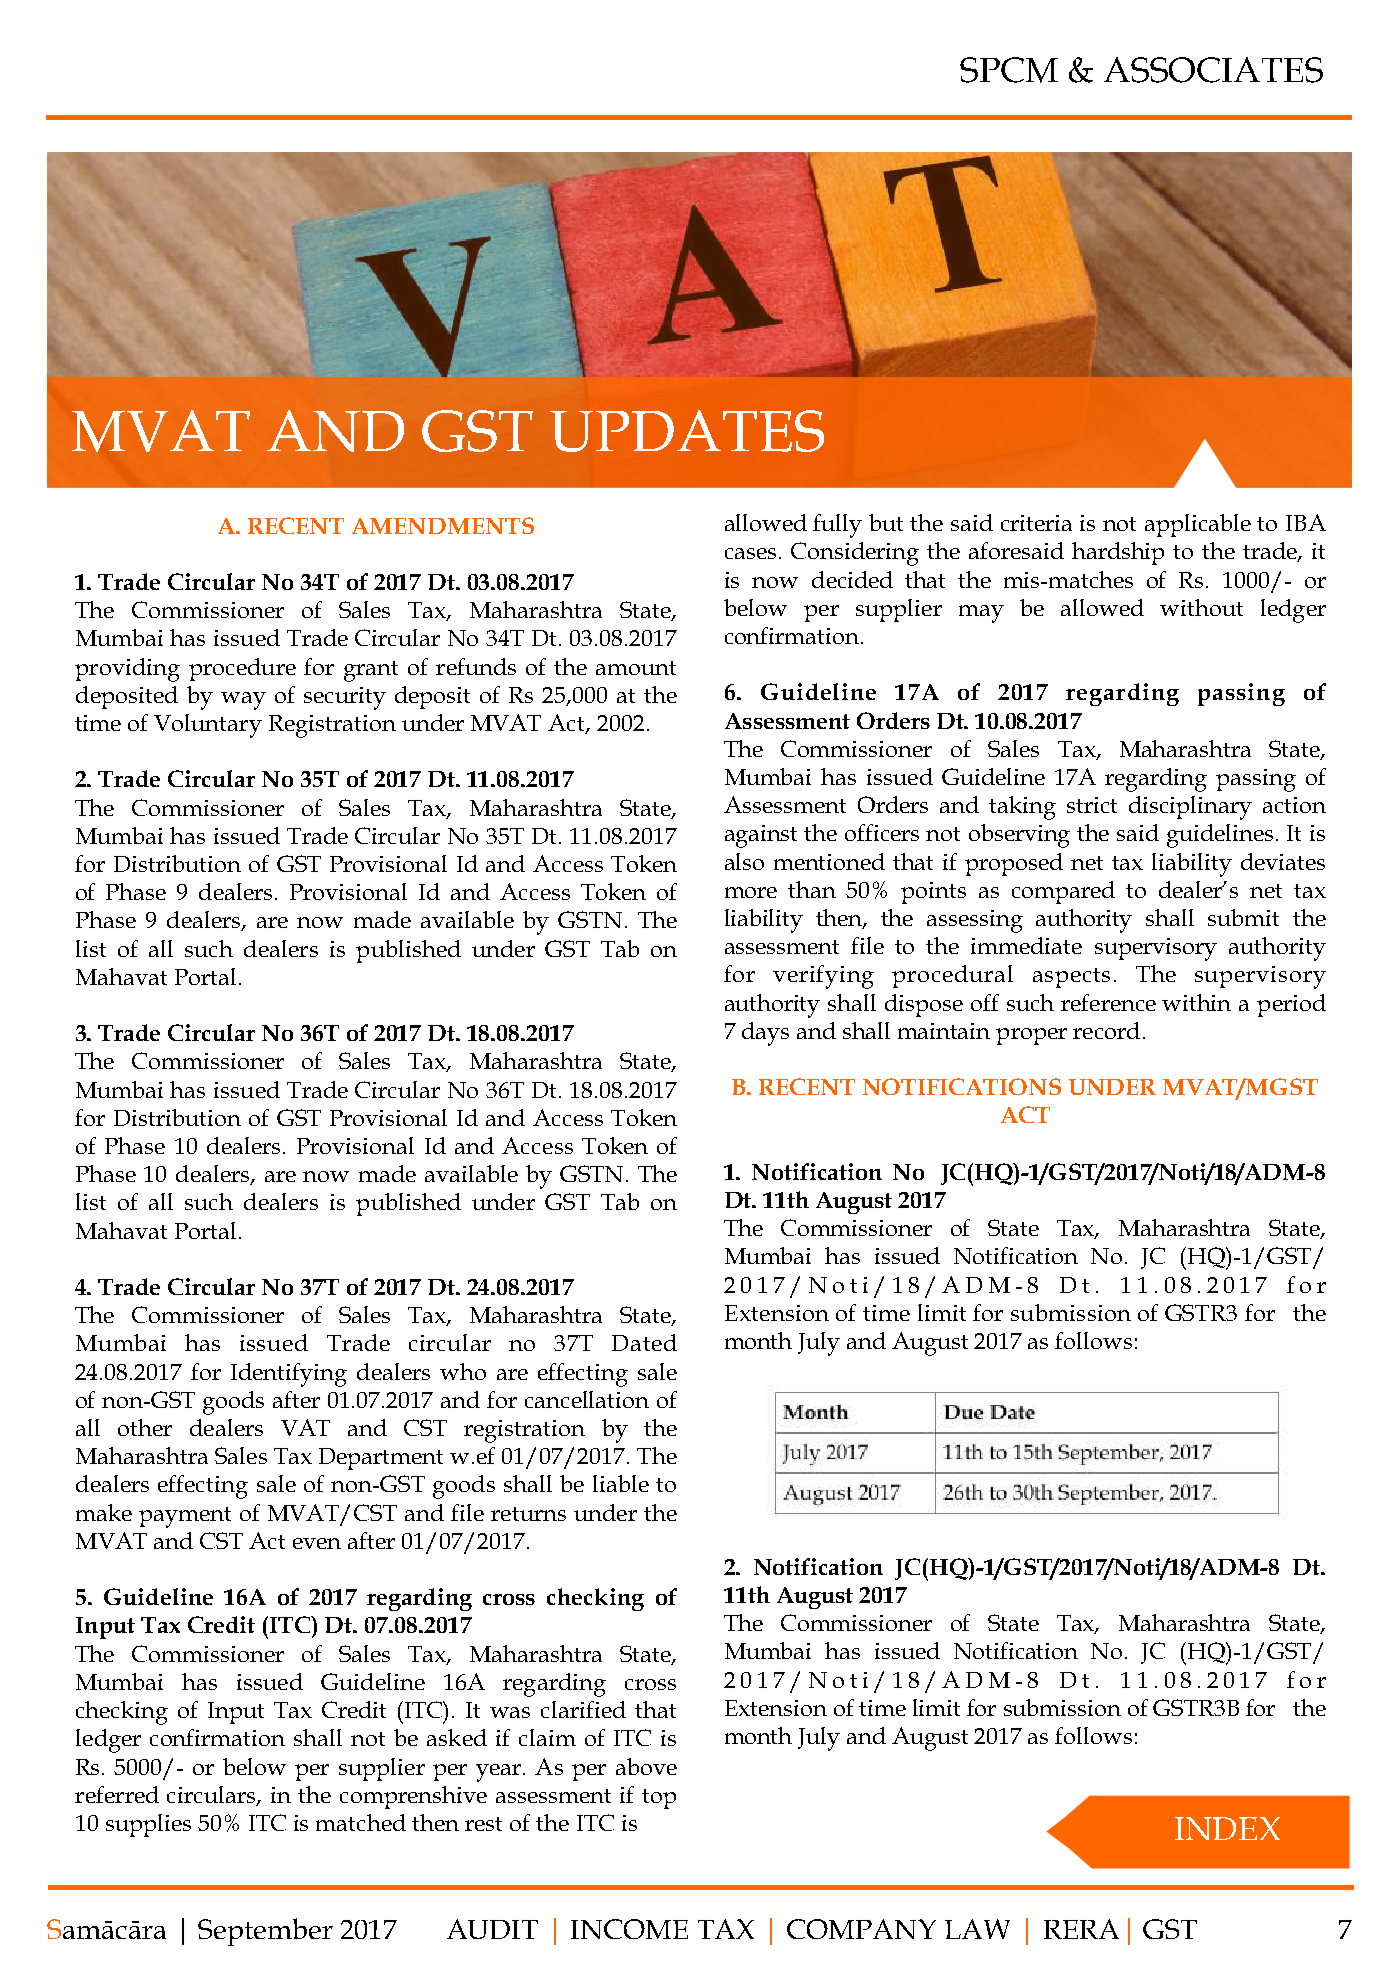 Image resolution: width=1399 pixels, height=1979 pixels. What do you see at coordinates (443, 525) in the screenshot?
I see `AMENDMENTS` at bounding box center [443, 525].
